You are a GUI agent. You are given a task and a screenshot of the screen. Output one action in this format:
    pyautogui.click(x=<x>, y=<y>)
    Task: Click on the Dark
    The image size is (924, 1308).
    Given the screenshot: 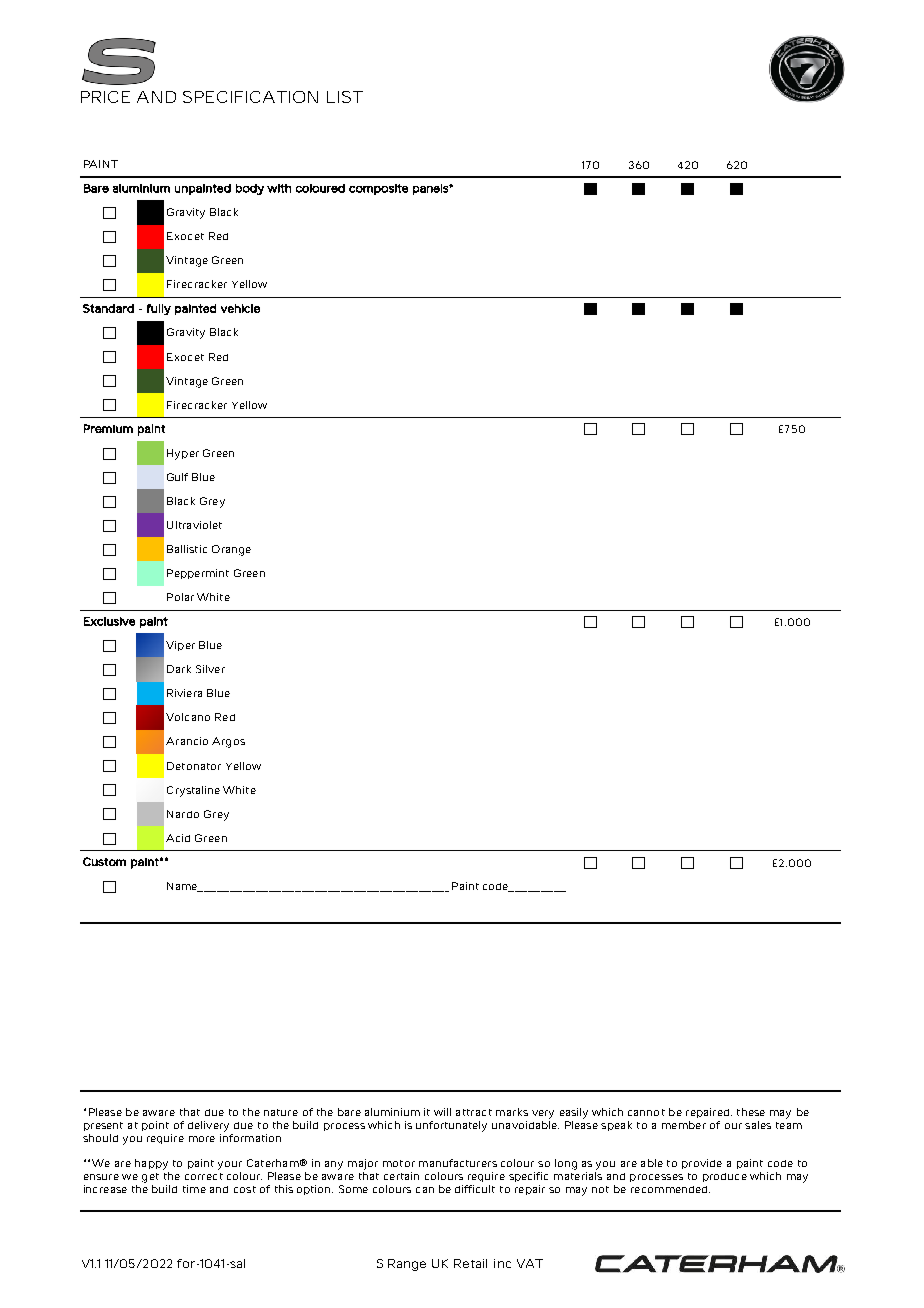 What is the action you would take?
    pyautogui.click(x=179, y=669)
